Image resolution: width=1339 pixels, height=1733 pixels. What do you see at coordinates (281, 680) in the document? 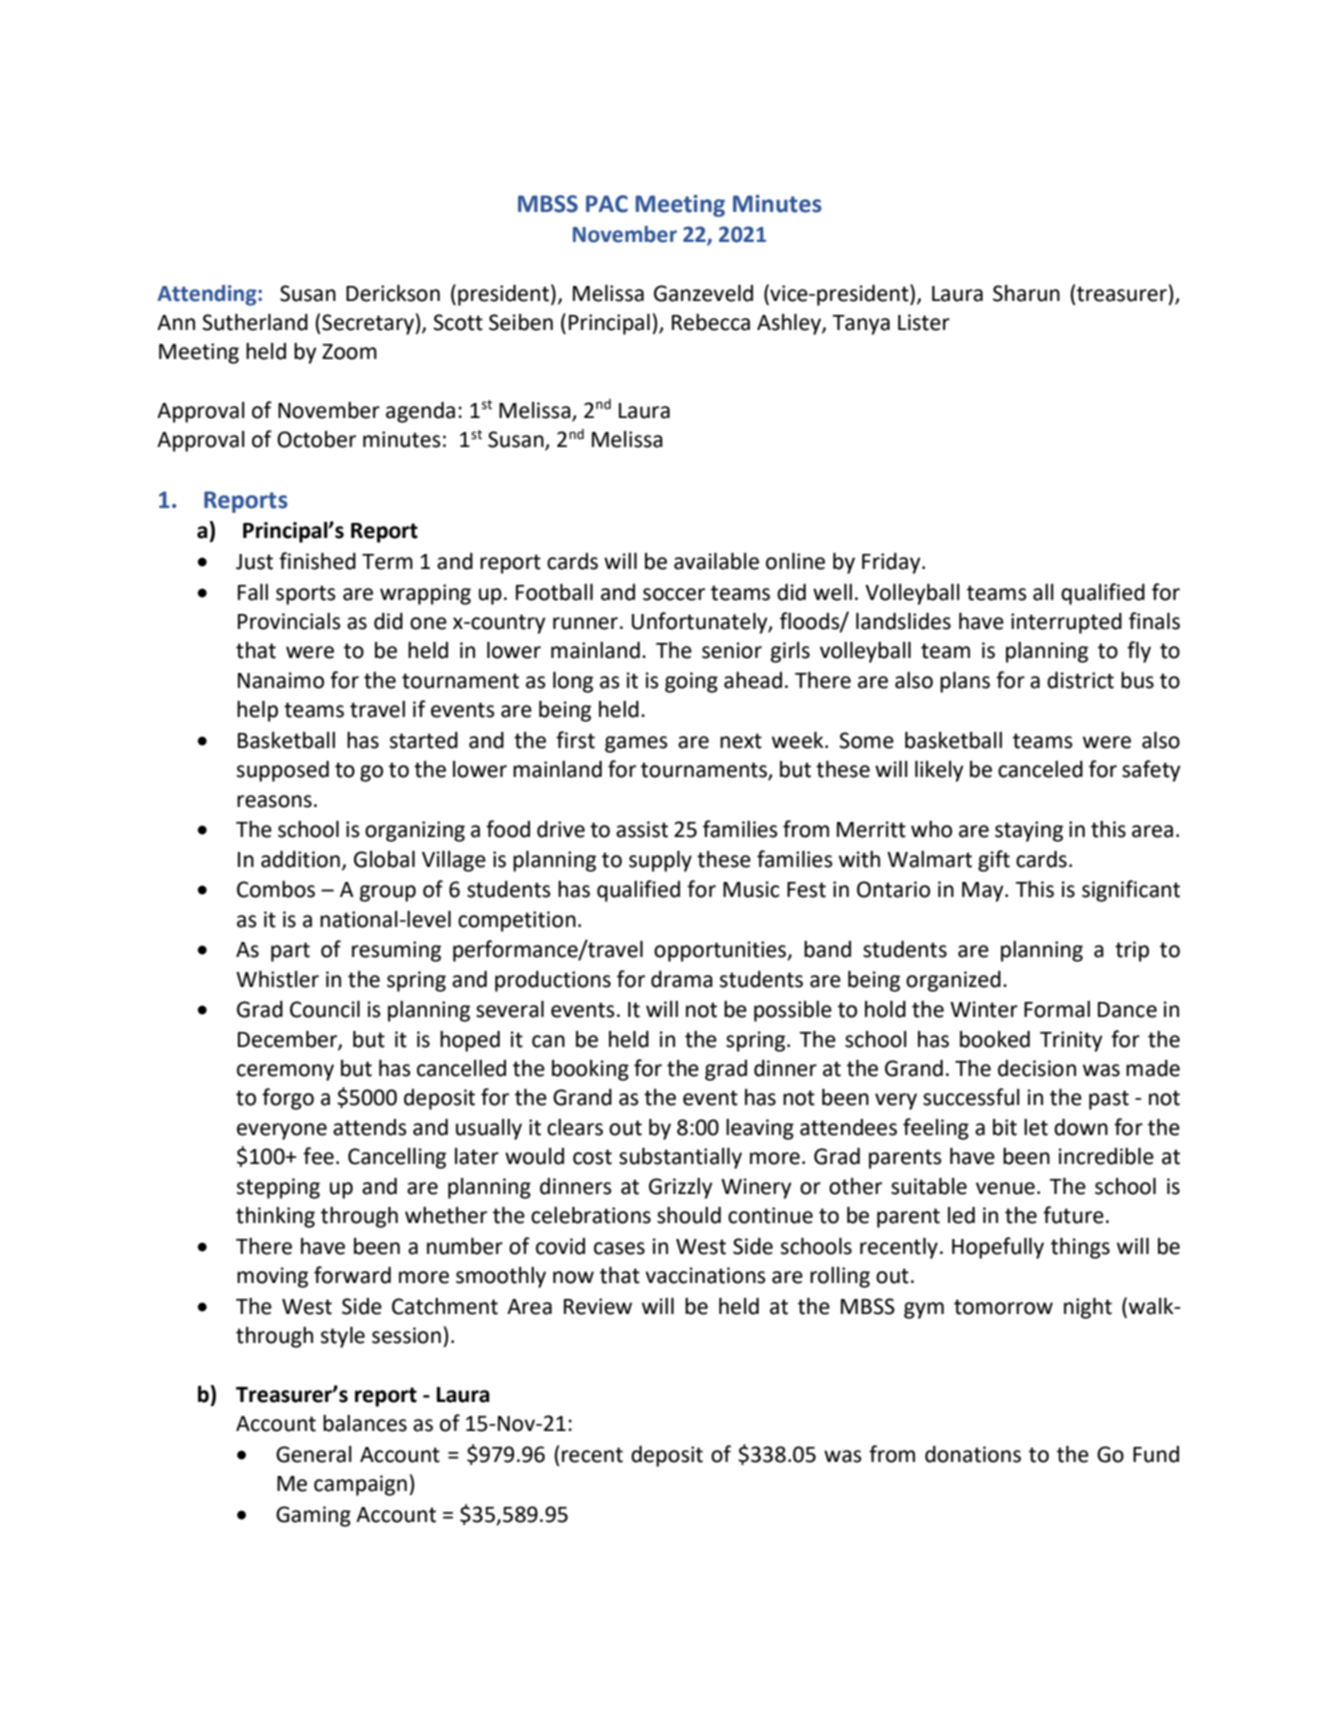
I see `Nanaimo` at bounding box center [281, 680].
